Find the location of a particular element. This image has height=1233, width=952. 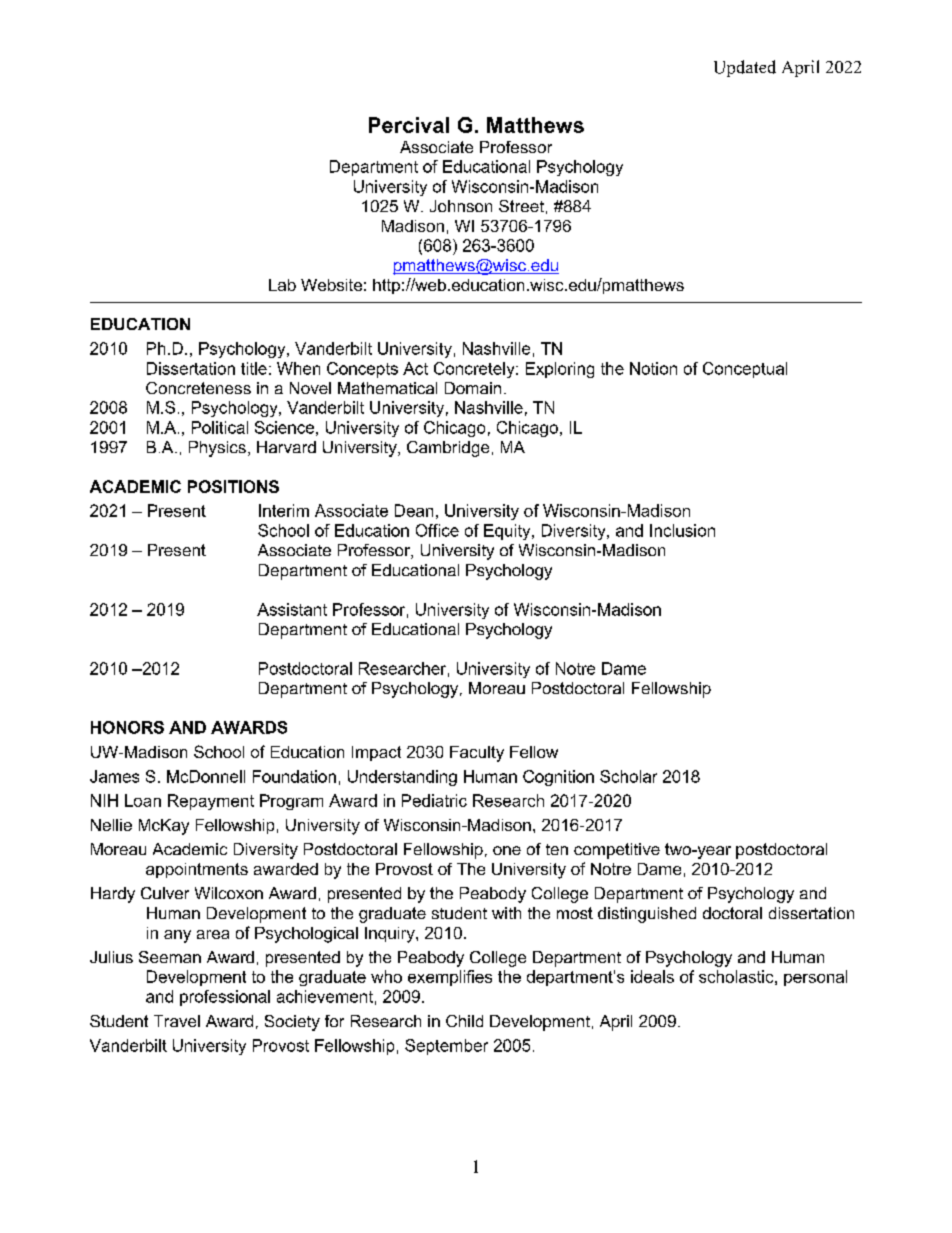

Percival is located at coordinates (409, 125).
